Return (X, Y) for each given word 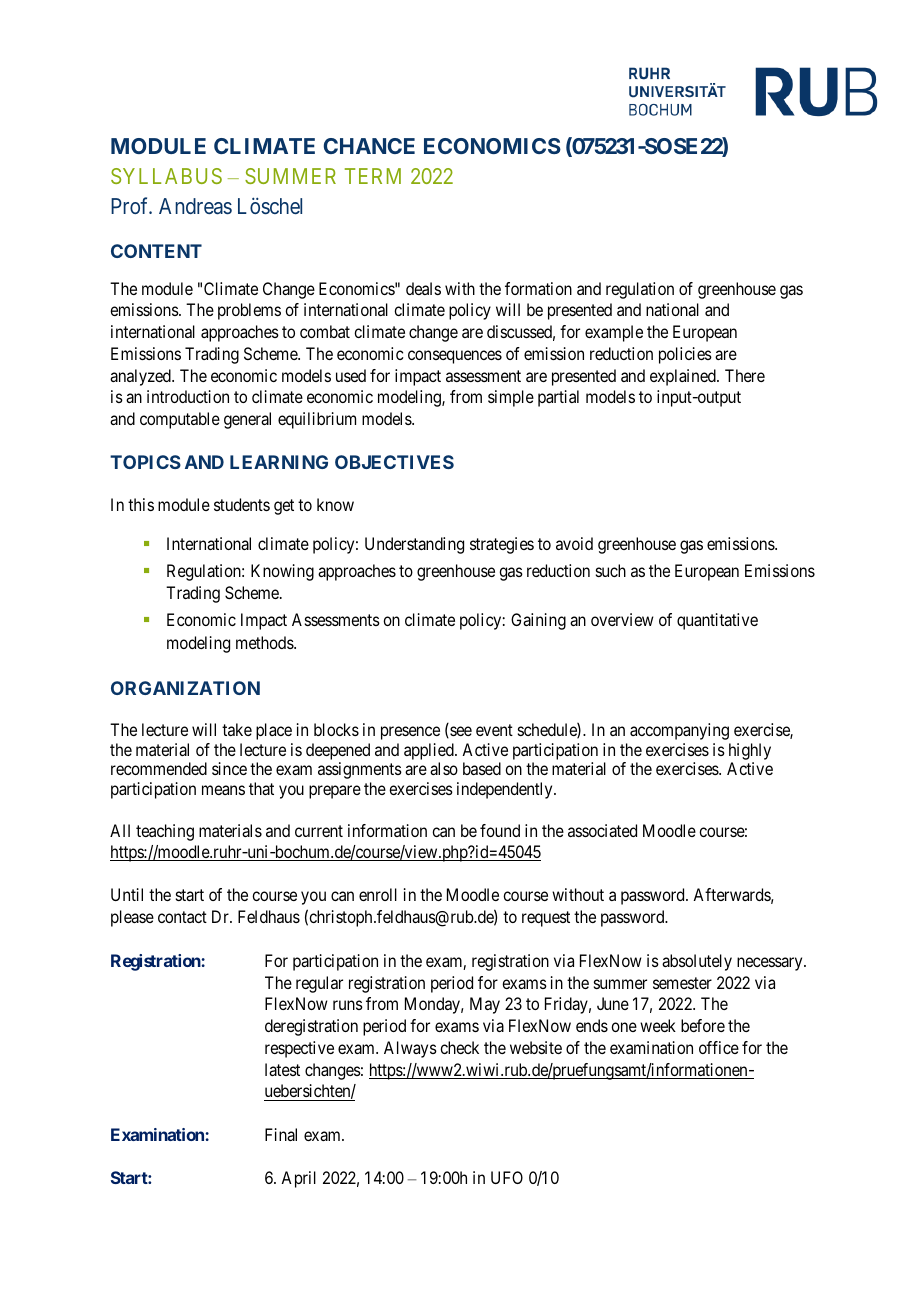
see (460, 732)
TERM (373, 176)
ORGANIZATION (185, 688)
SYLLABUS (166, 176)
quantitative (717, 621)
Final (281, 1134)
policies (685, 355)
